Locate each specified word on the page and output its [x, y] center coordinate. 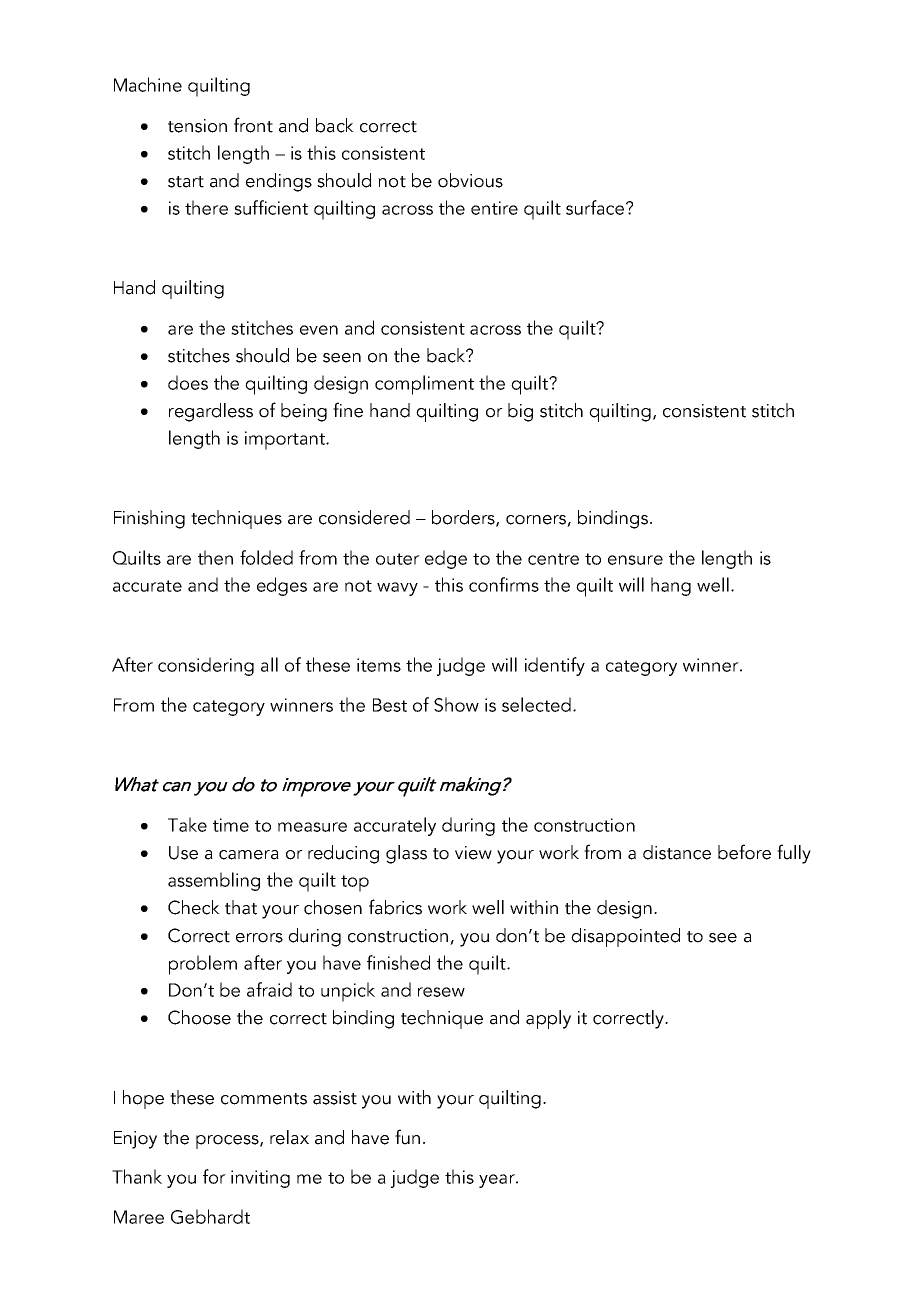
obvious [470, 180]
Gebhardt [210, 1216]
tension [197, 126]
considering [206, 666]
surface [595, 207]
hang [671, 586]
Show [456, 704]
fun [407, 1137]
